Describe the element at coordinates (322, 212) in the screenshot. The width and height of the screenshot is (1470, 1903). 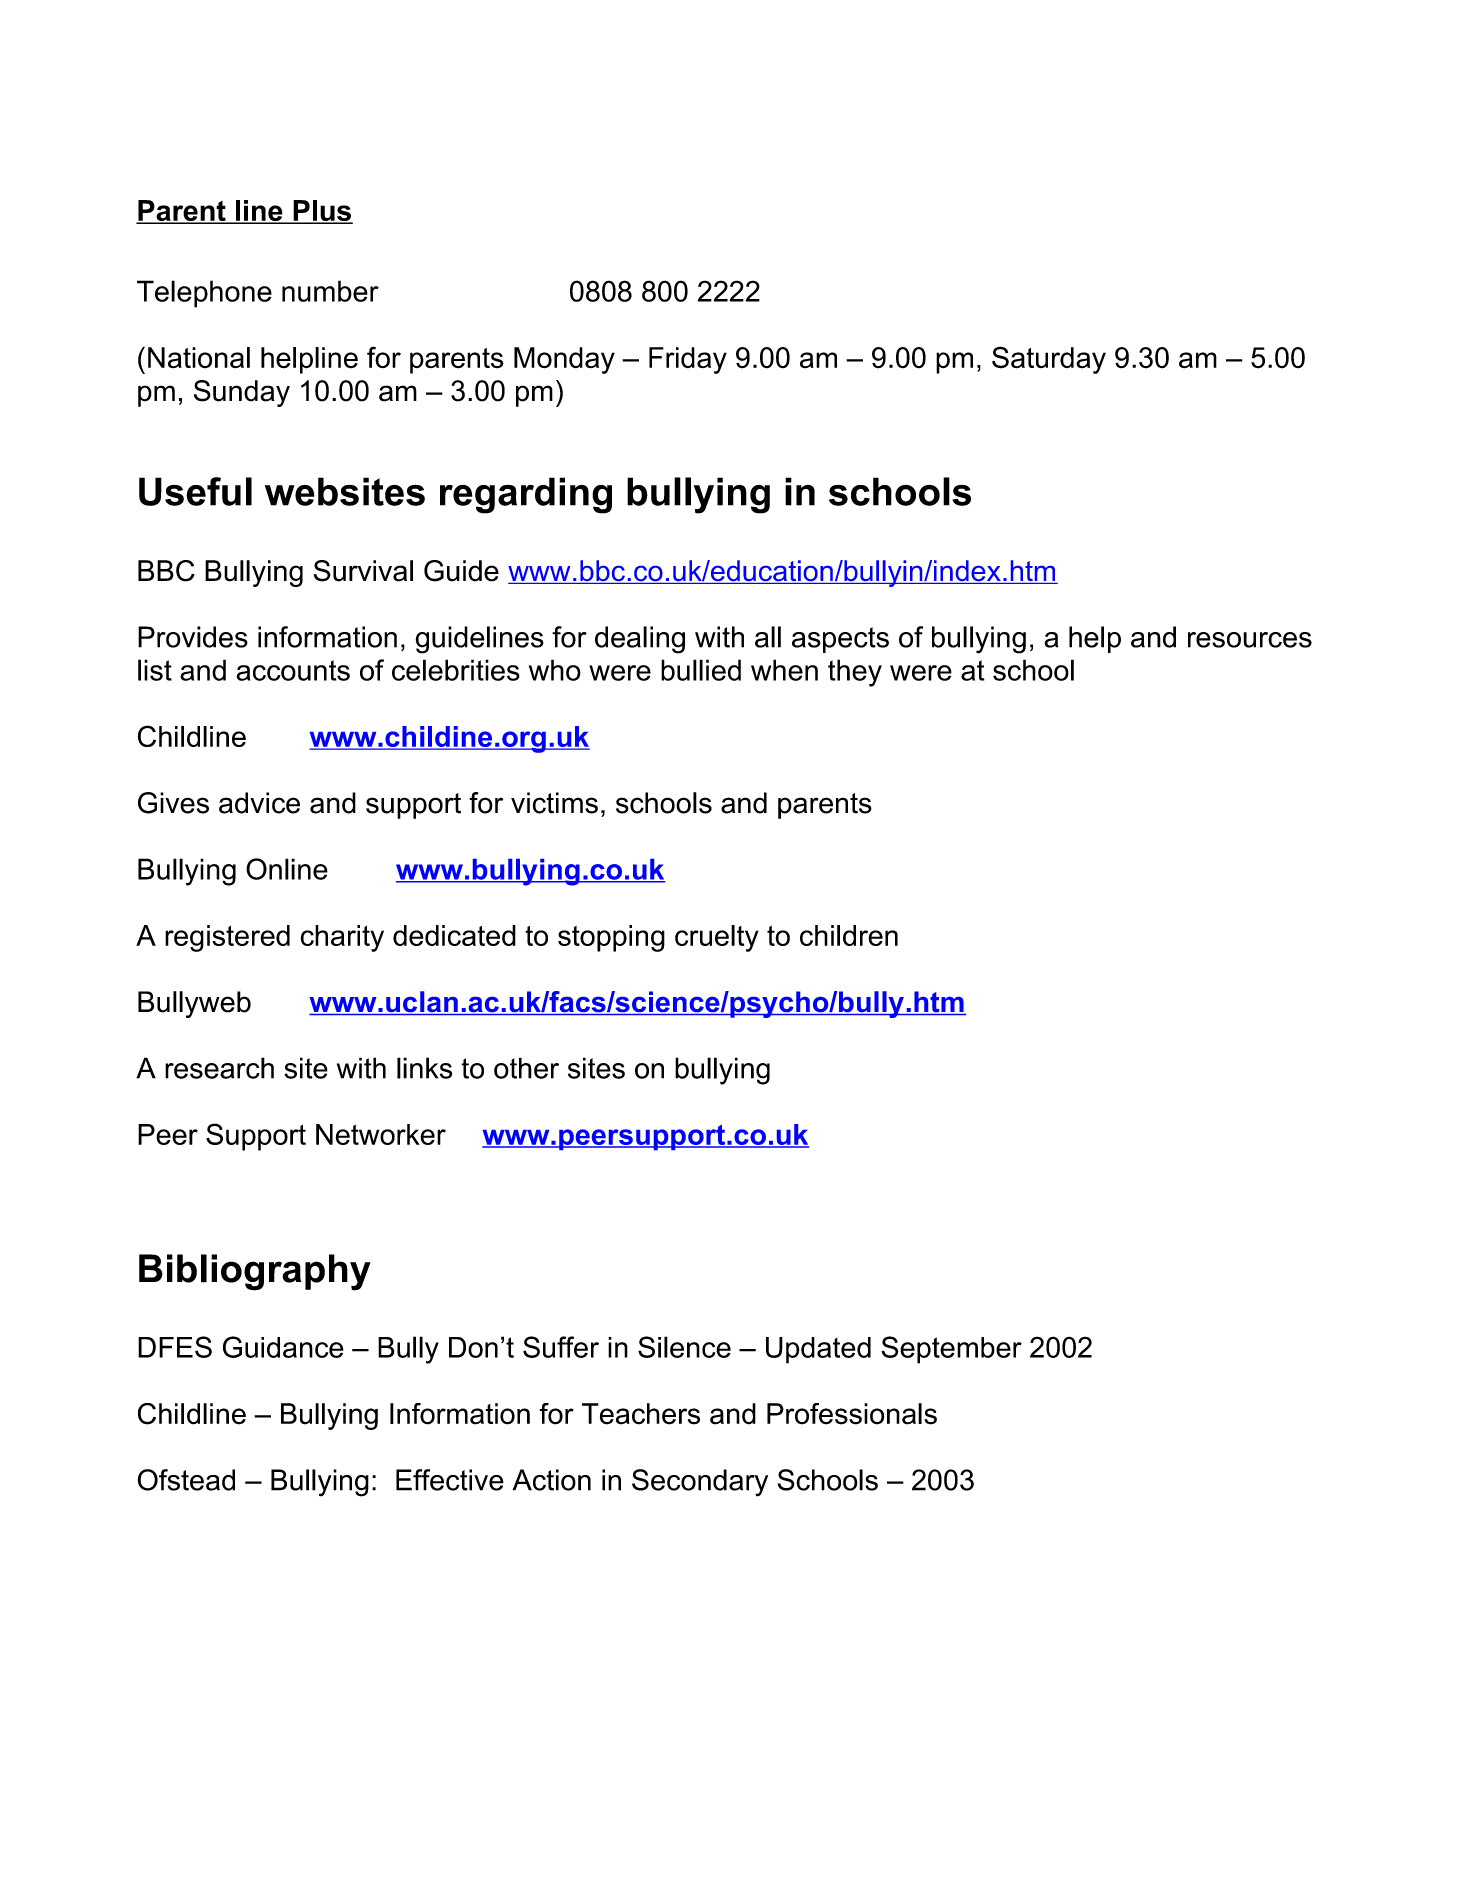
I see `Plus` at that location.
